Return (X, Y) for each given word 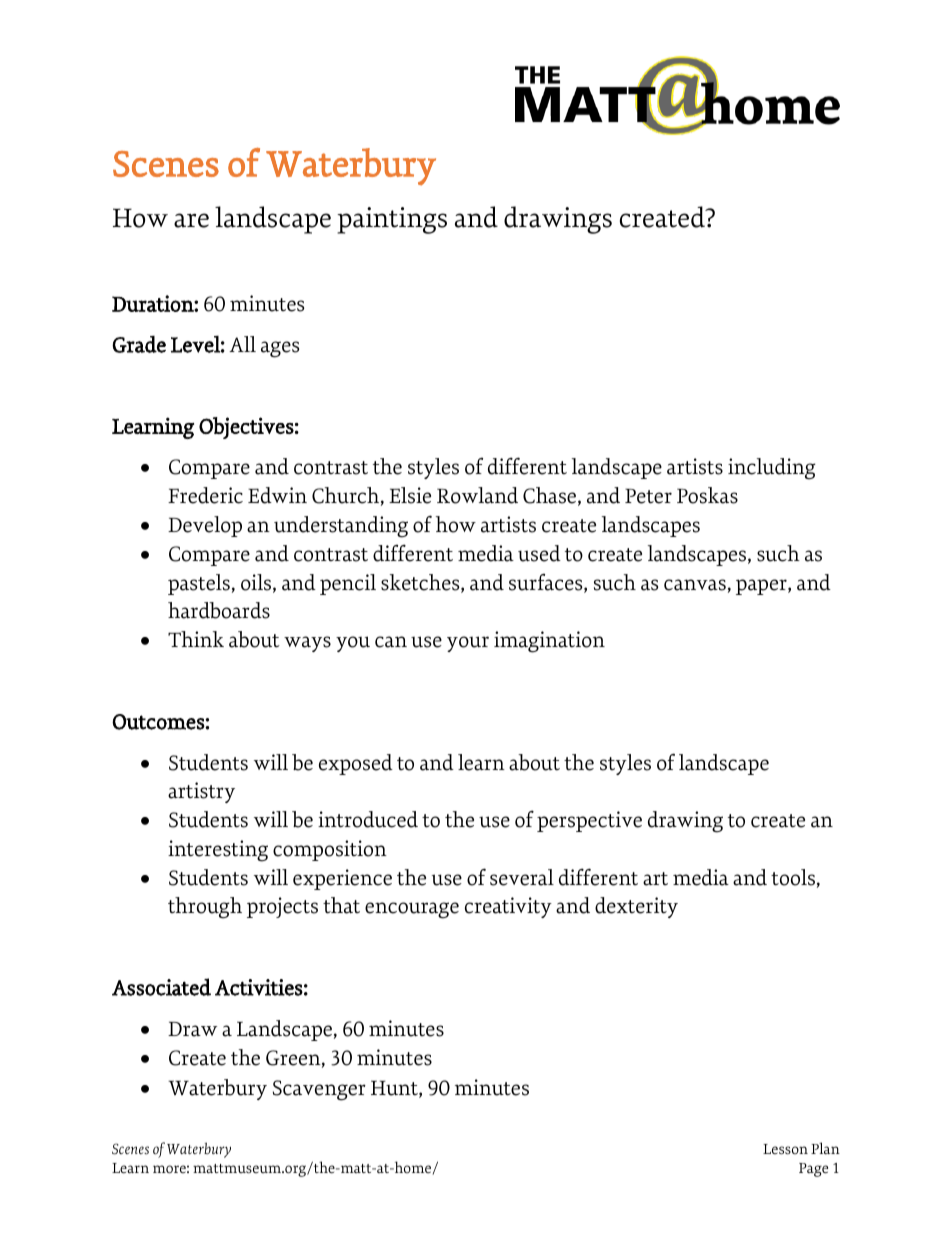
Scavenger (319, 1090)
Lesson (785, 1149)
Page (813, 1170)
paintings (392, 220)
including (772, 469)
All (242, 344)
